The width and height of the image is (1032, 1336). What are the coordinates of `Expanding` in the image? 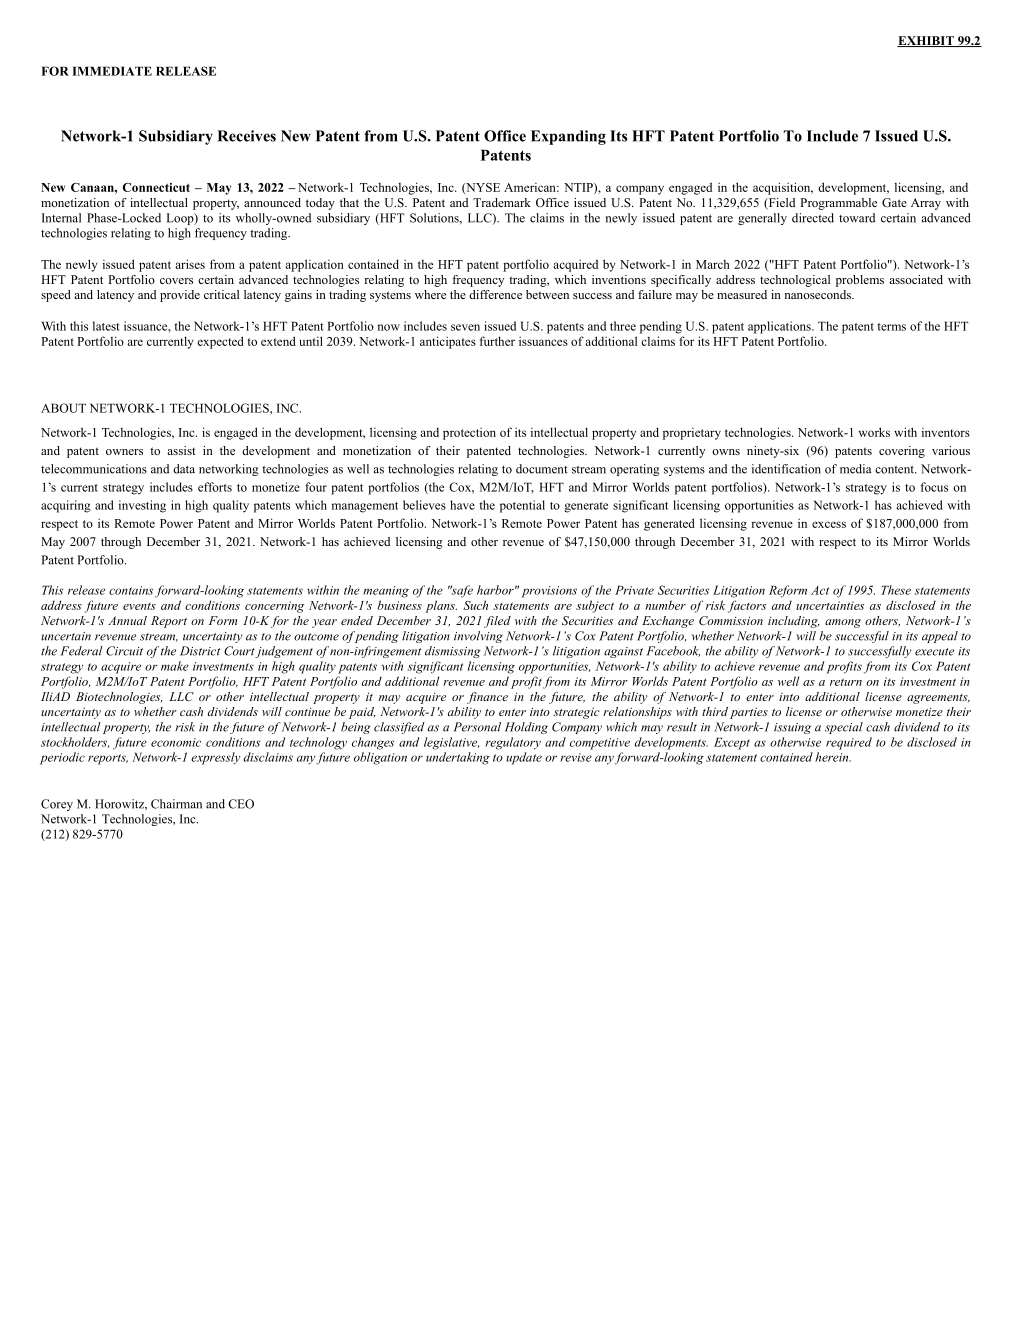 It's located at (568, 137).
